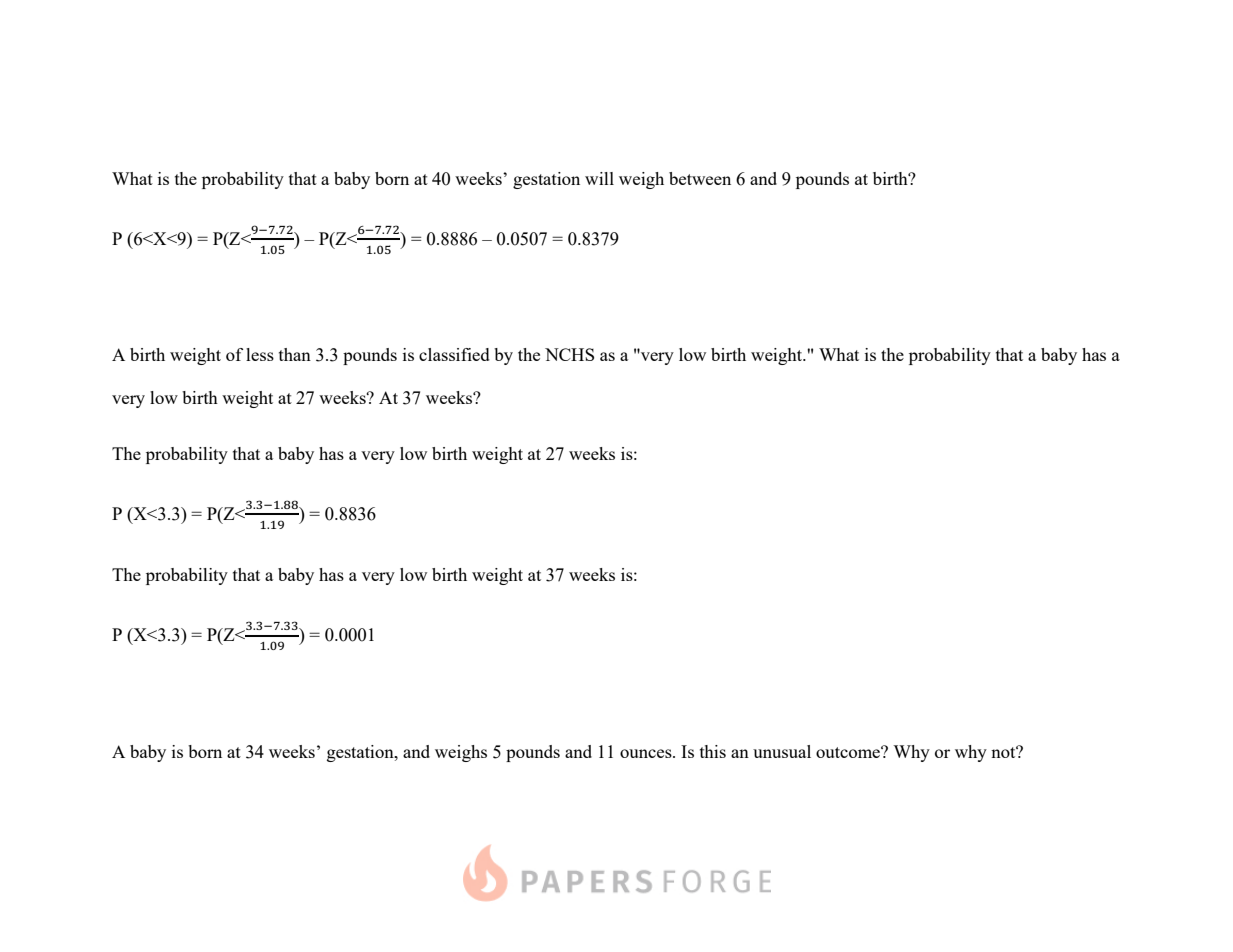 Image resolution: width=1233 pixels, height=952 pixels. I want to click on unusual, so click(782, 751).
